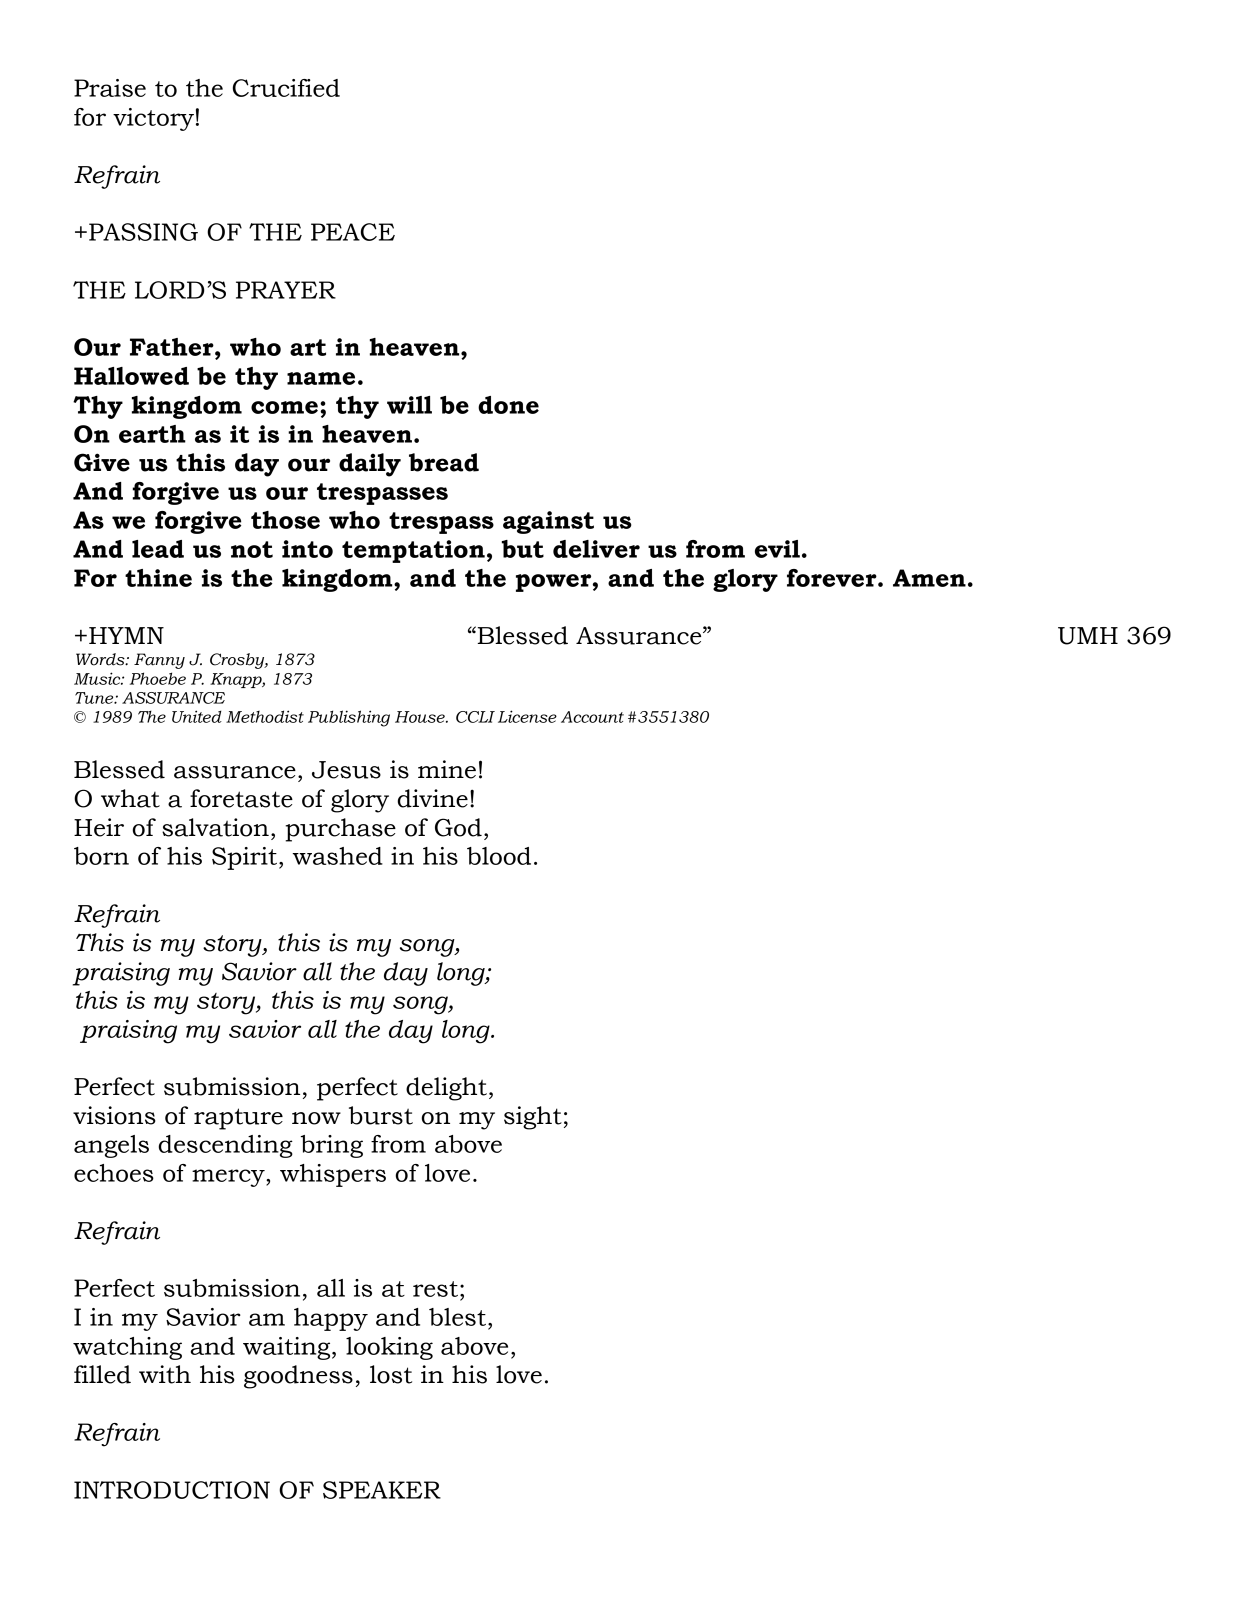 Image resolution: width=1251 pixels, height=1619 pixels. I want to click on PEACE, so click(353, 232).
